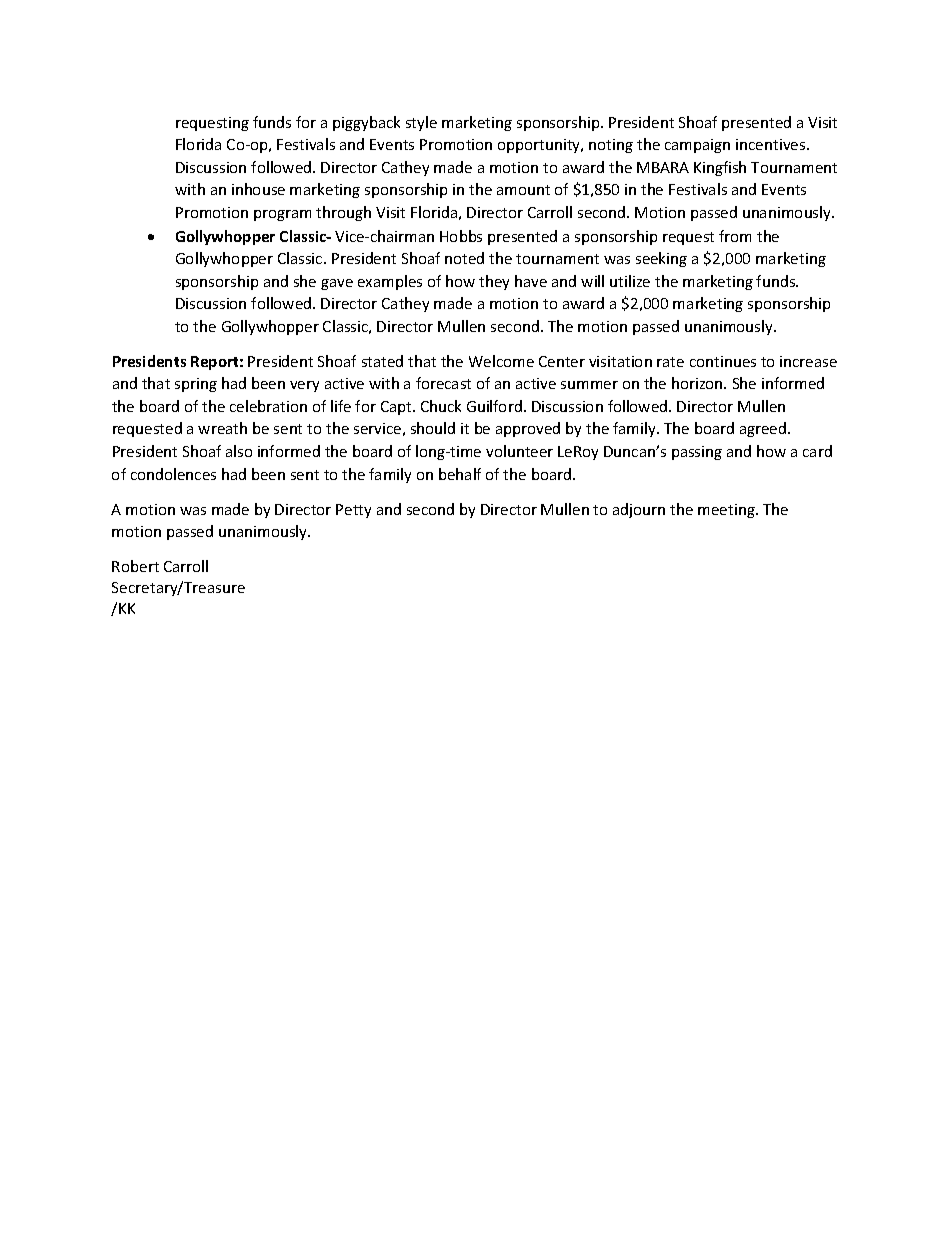 Image resolution: width=952 pixels, height=1233 pixels. What do you see at coordinates (464, 258) in the screenshot?
I see `noted` at bounding box center [464, 258].
